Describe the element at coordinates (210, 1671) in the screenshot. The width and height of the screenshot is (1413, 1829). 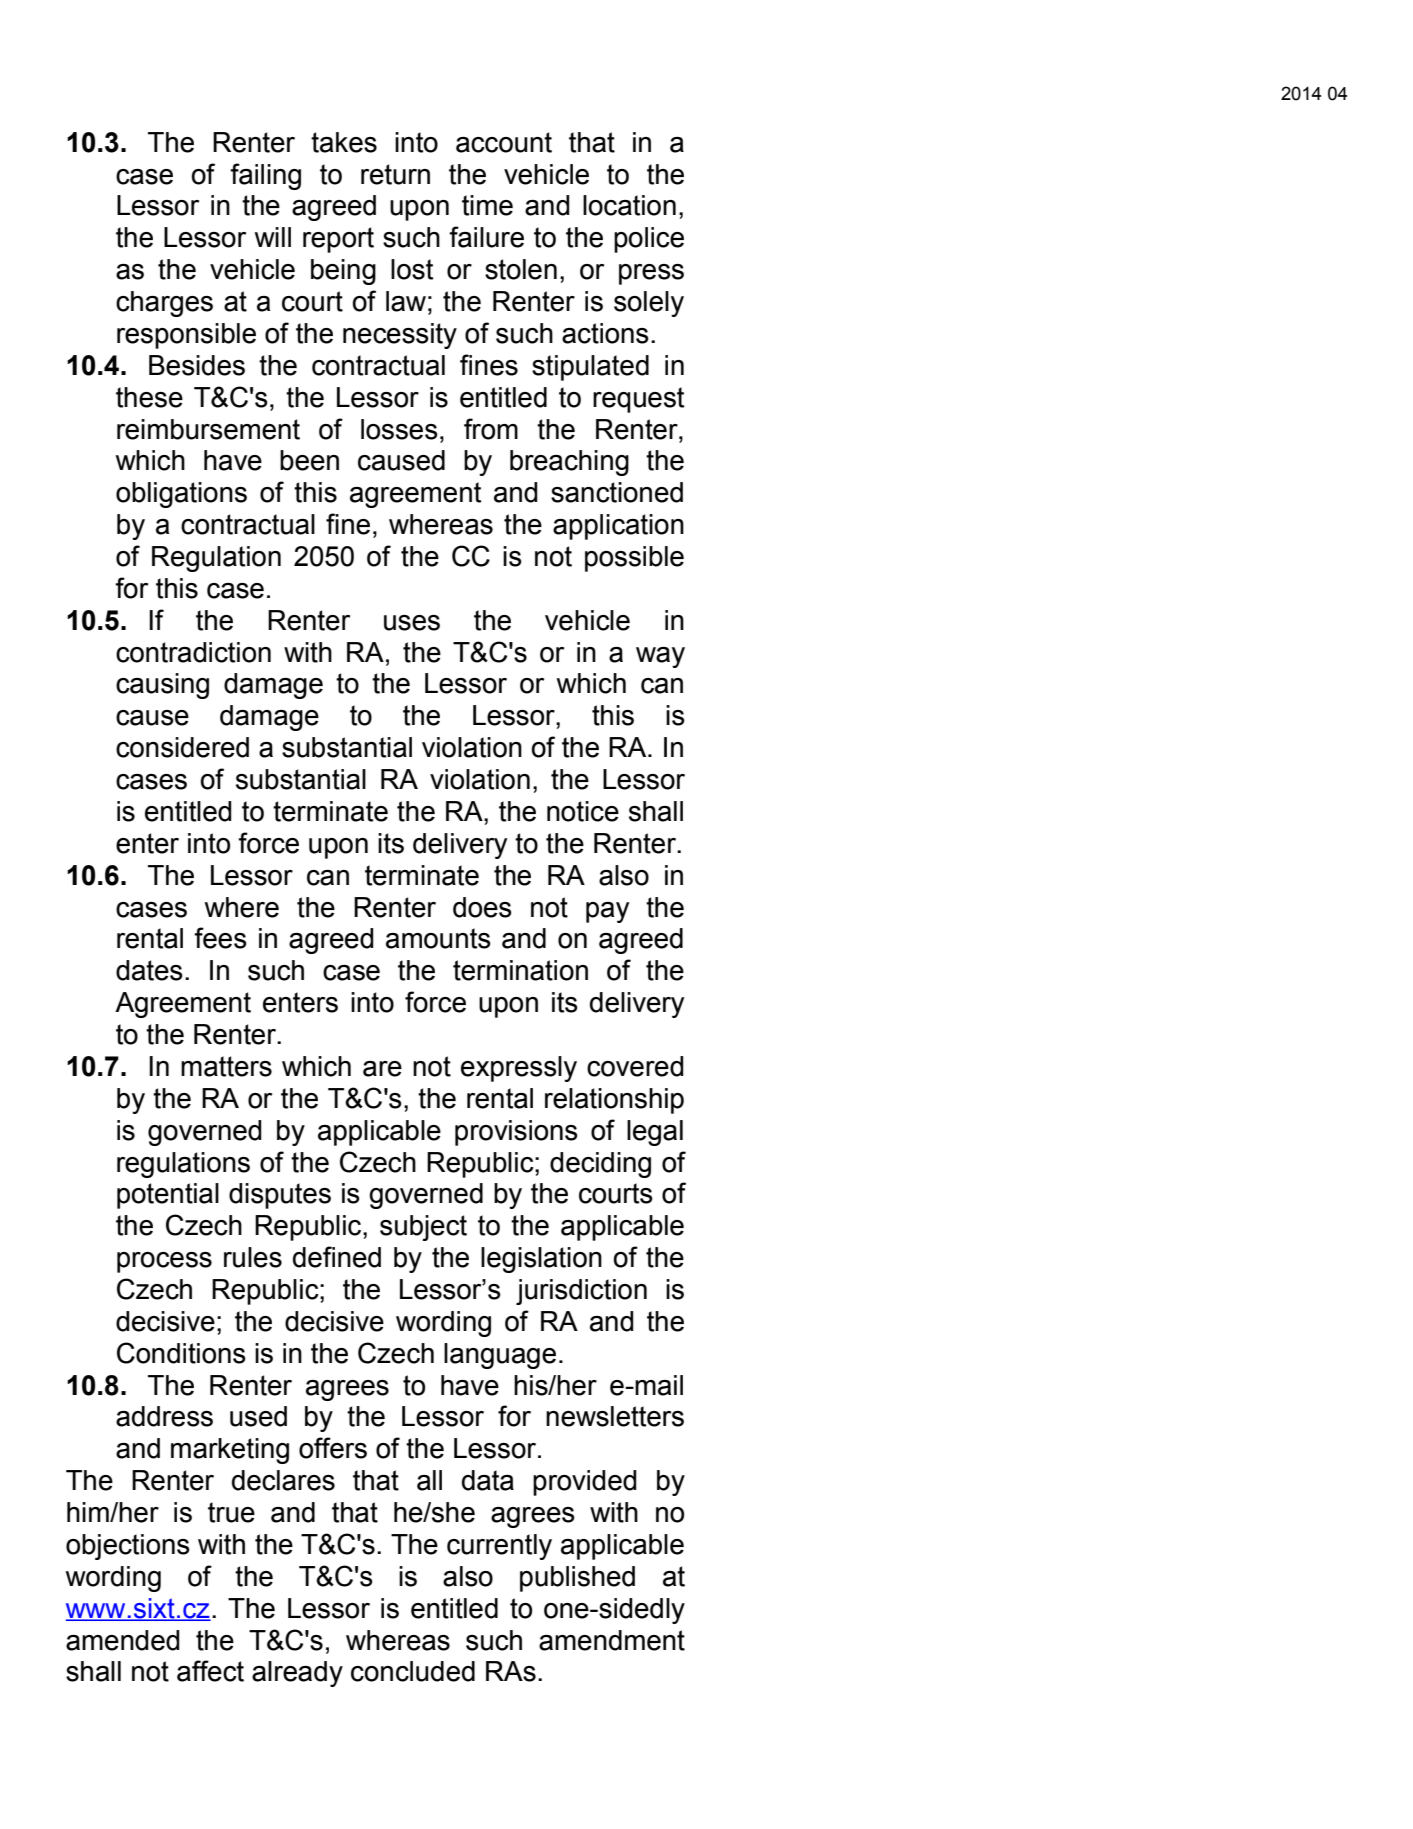
I see `affect` at that location.
